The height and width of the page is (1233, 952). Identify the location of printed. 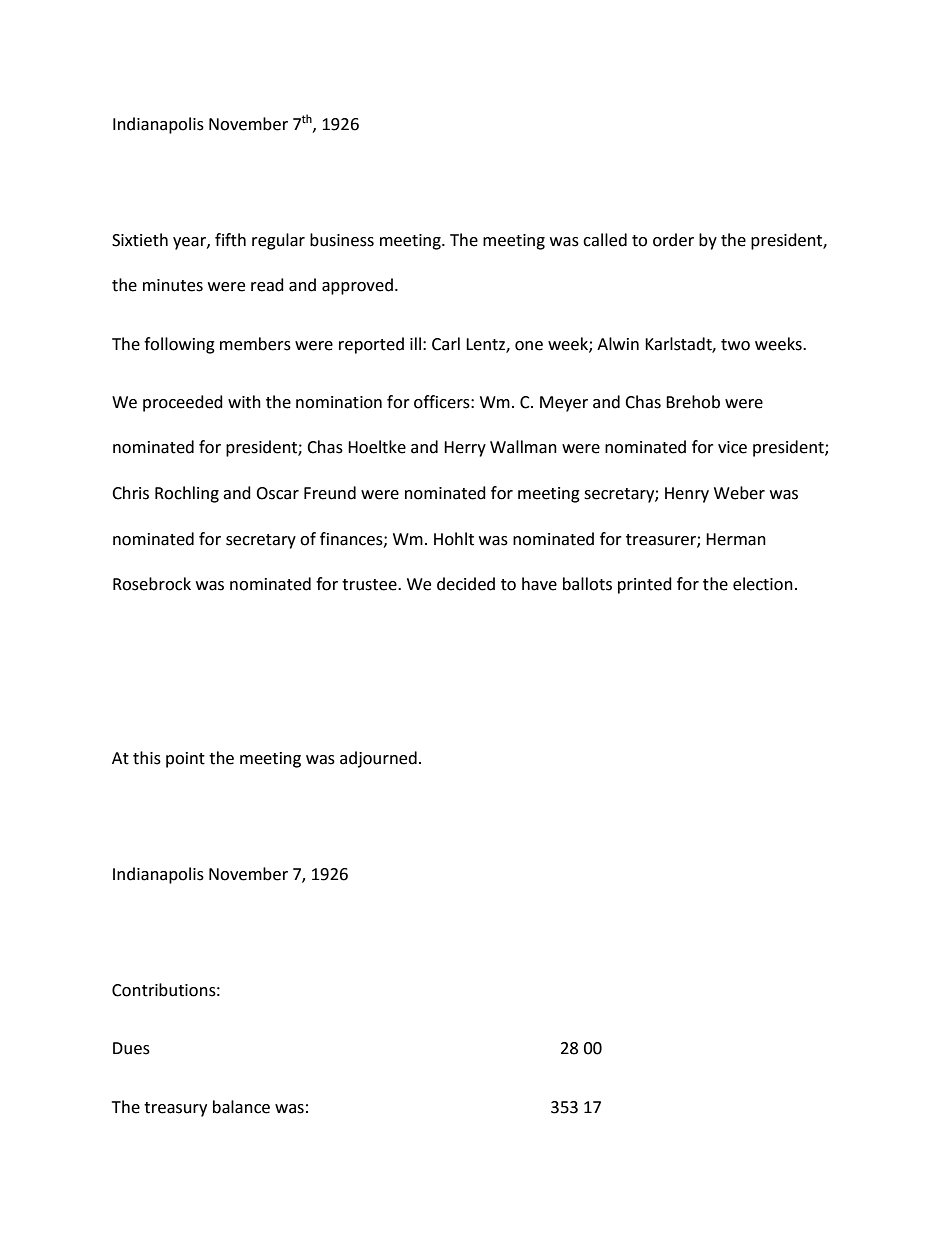
(645, 585).
